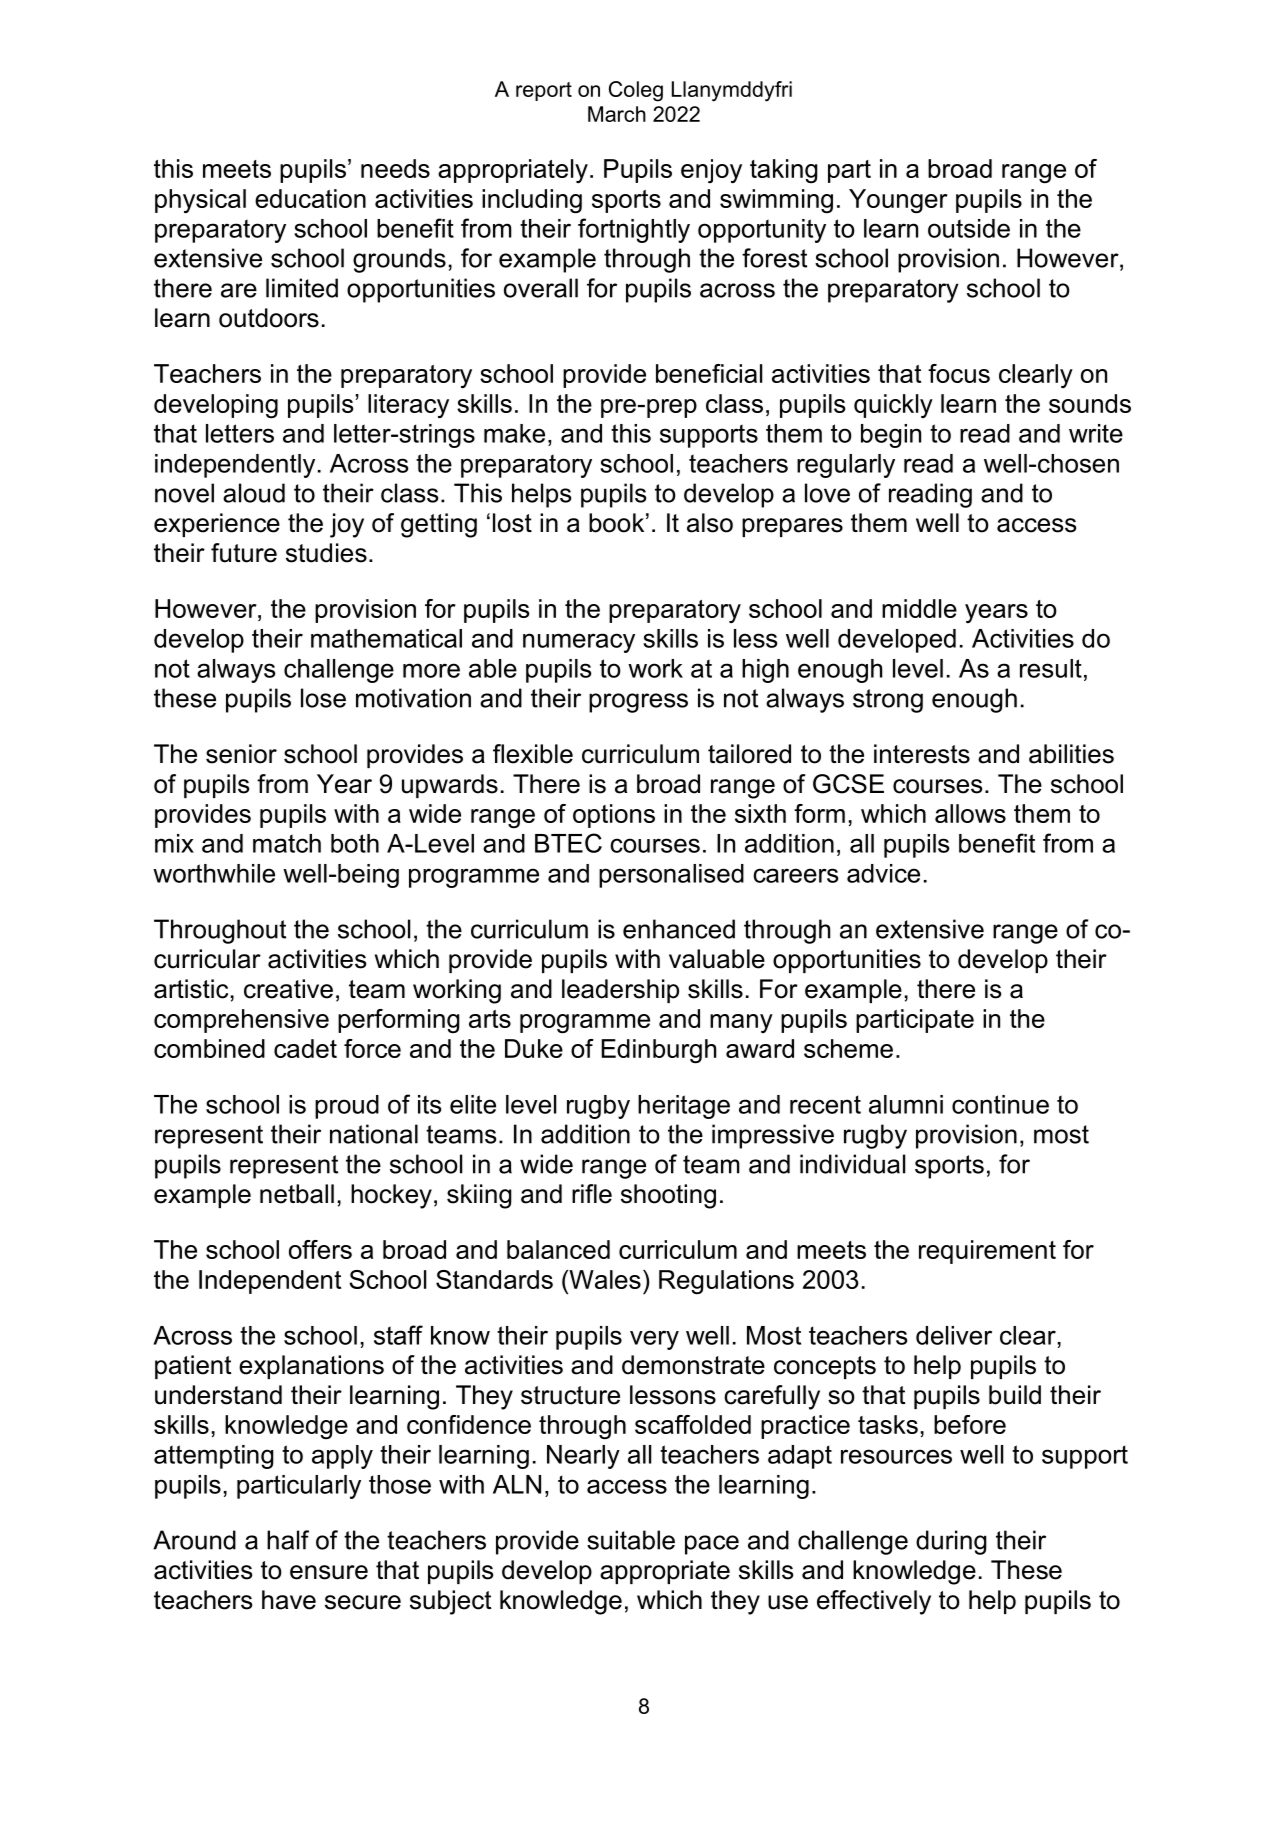  Describe the element at coordinates (287, 843) in the screenshot. I see `match` at that location.
